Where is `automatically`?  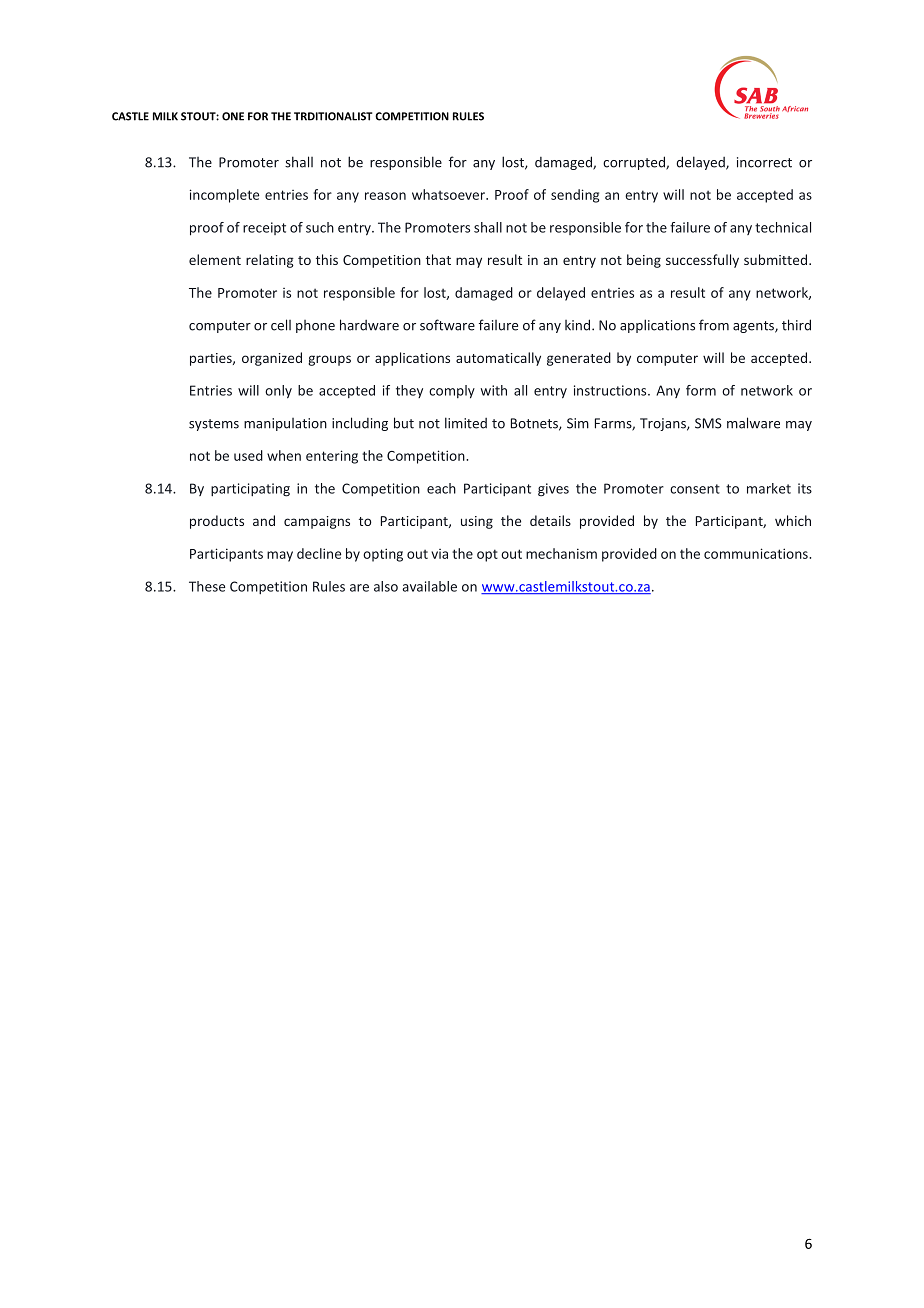 automatically is located at coordinates (498, 359).
